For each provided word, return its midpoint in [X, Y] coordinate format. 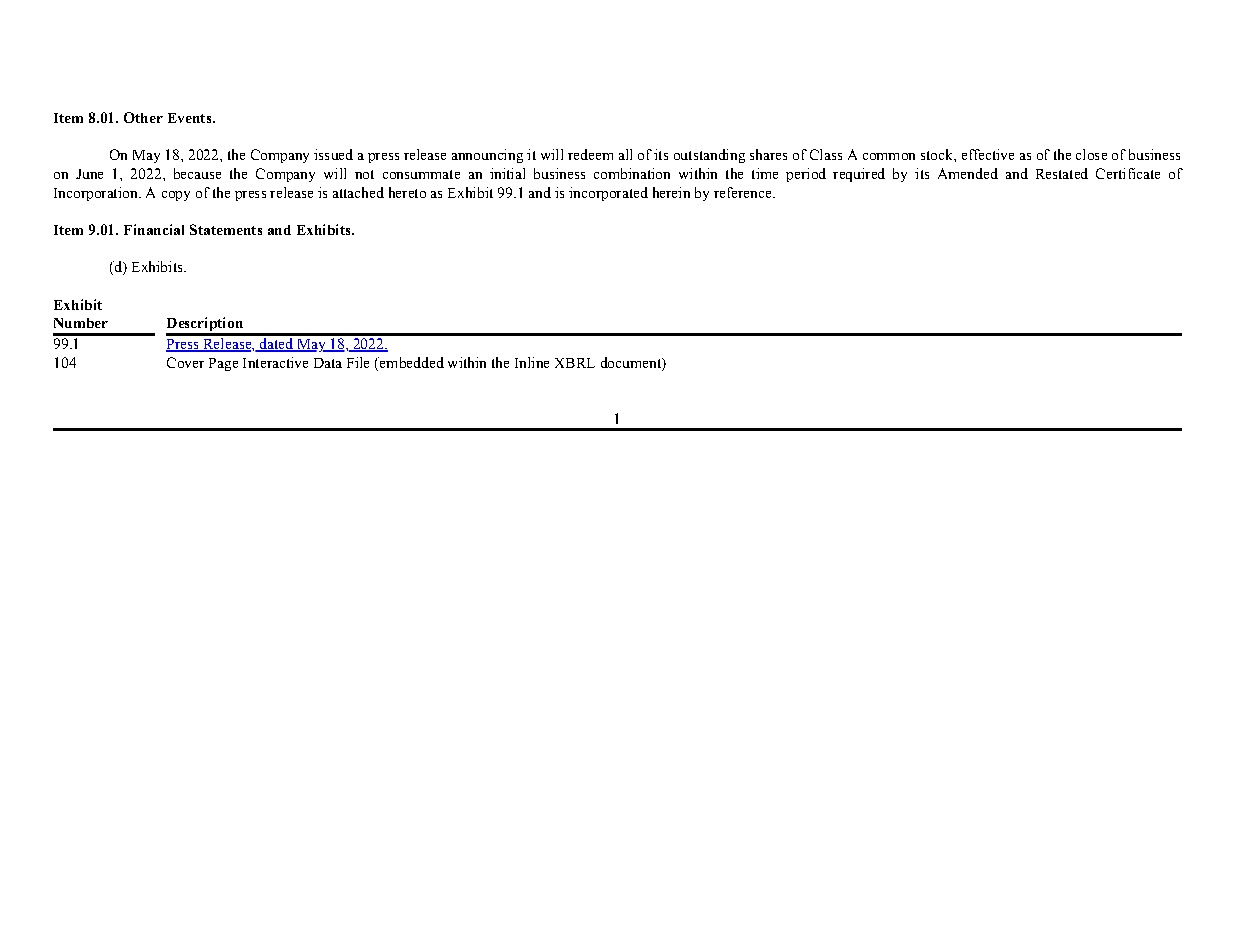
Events [191, 118]
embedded [411, 362]
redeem [590, 154]
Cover [185, 362]
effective [988, 154]
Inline [532, 362]
